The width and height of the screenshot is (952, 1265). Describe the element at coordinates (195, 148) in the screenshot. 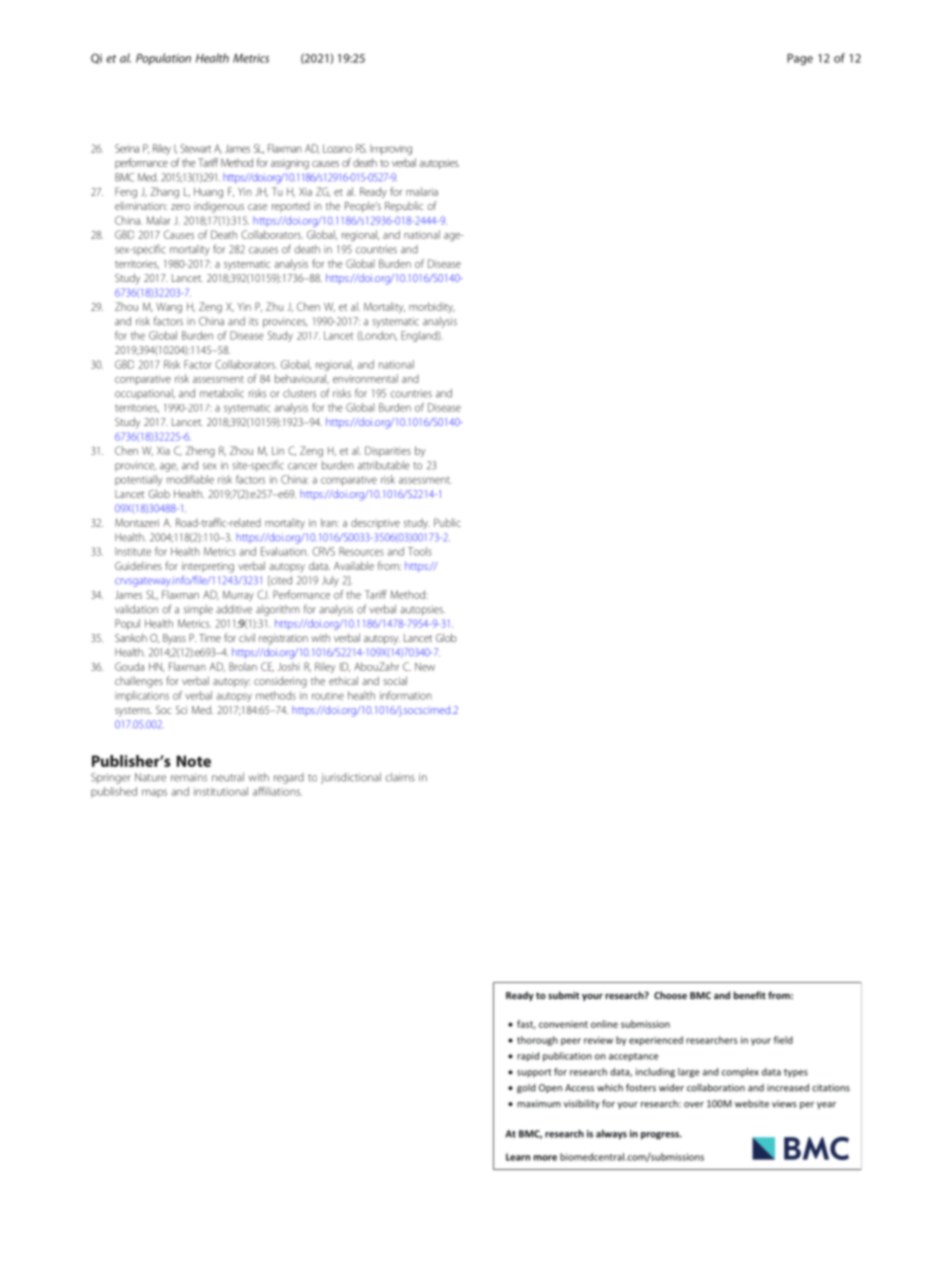

I see `Stewart` at that location.
